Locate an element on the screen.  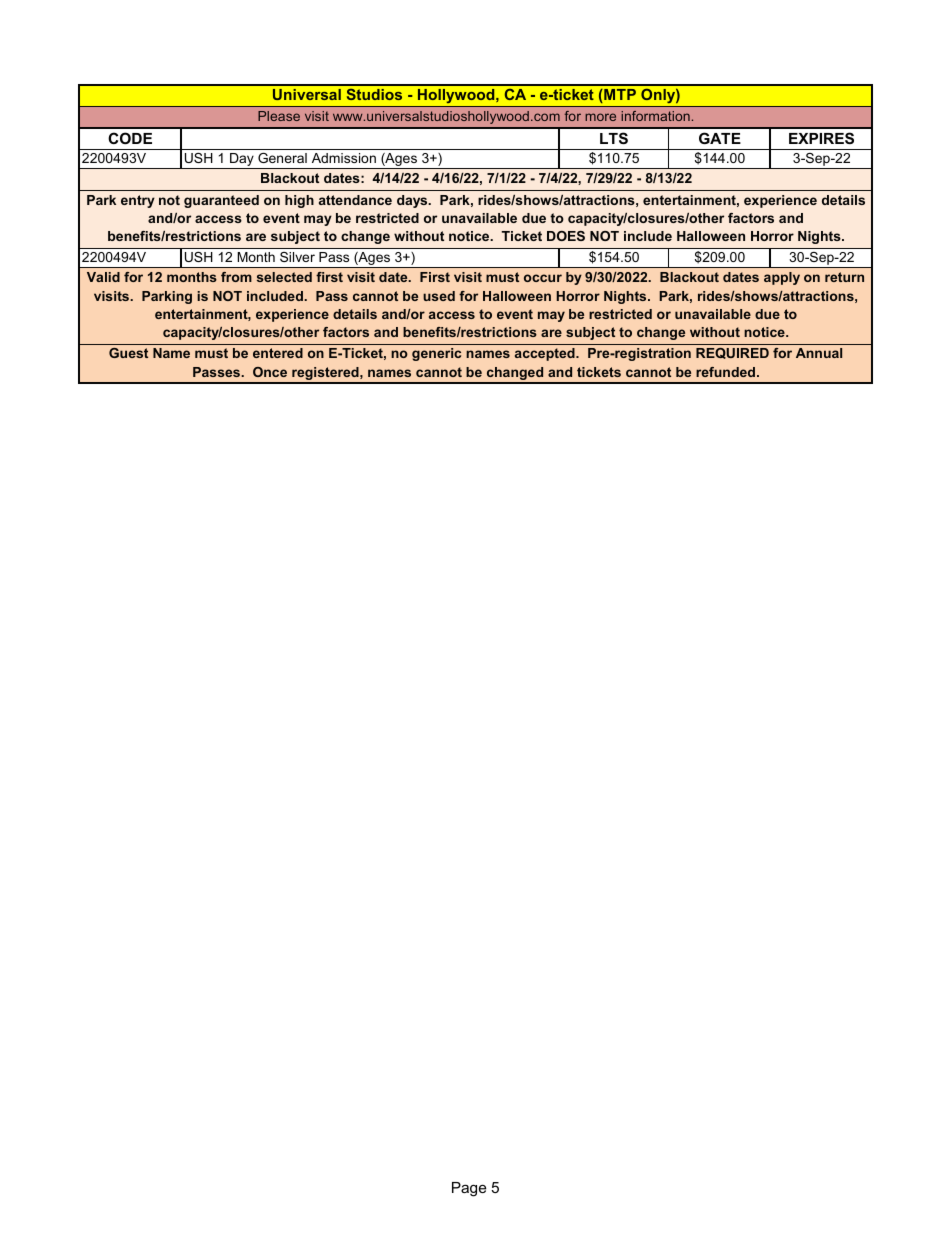
CODE is located at coordinates (130, 138).
